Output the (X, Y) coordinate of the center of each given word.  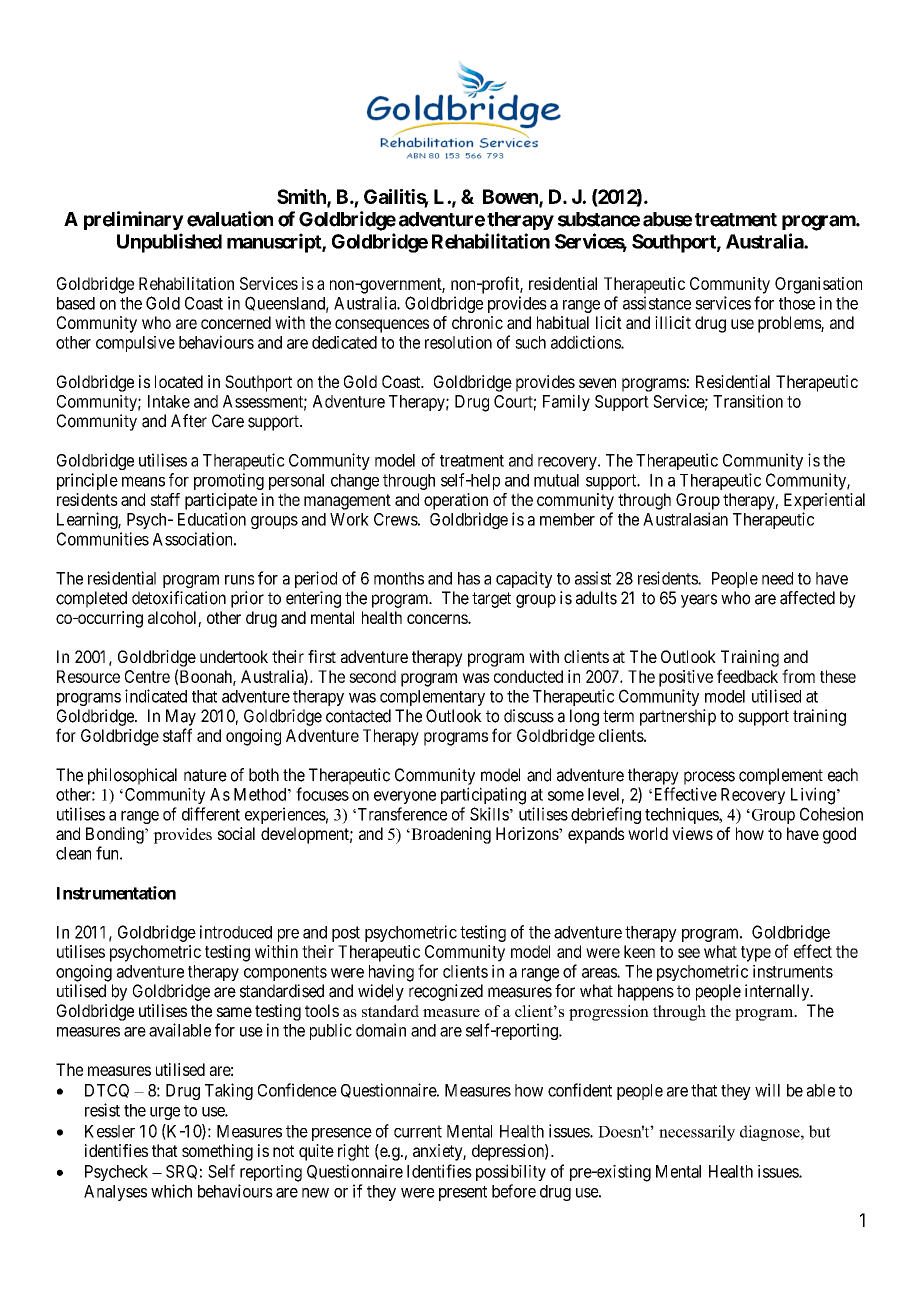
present (463, 1193)
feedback (747, 676)
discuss (529, 716)
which (171, 1191)
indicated (156, 696)
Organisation (818, 285)
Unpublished (169, 243)
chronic (477, 322)
